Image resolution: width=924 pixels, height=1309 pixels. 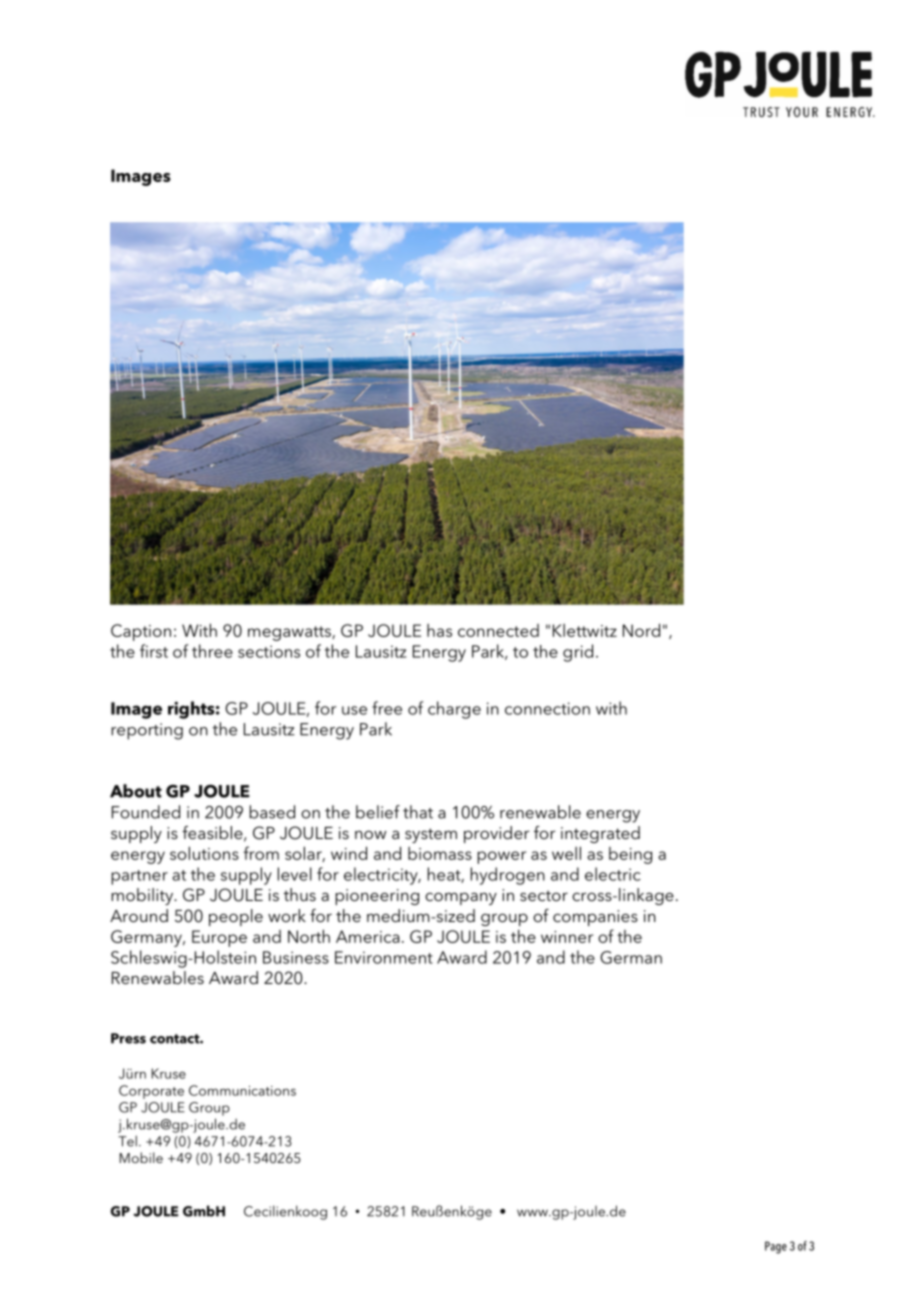 I want to click on Mobile, so click(x=141, y=1157).
